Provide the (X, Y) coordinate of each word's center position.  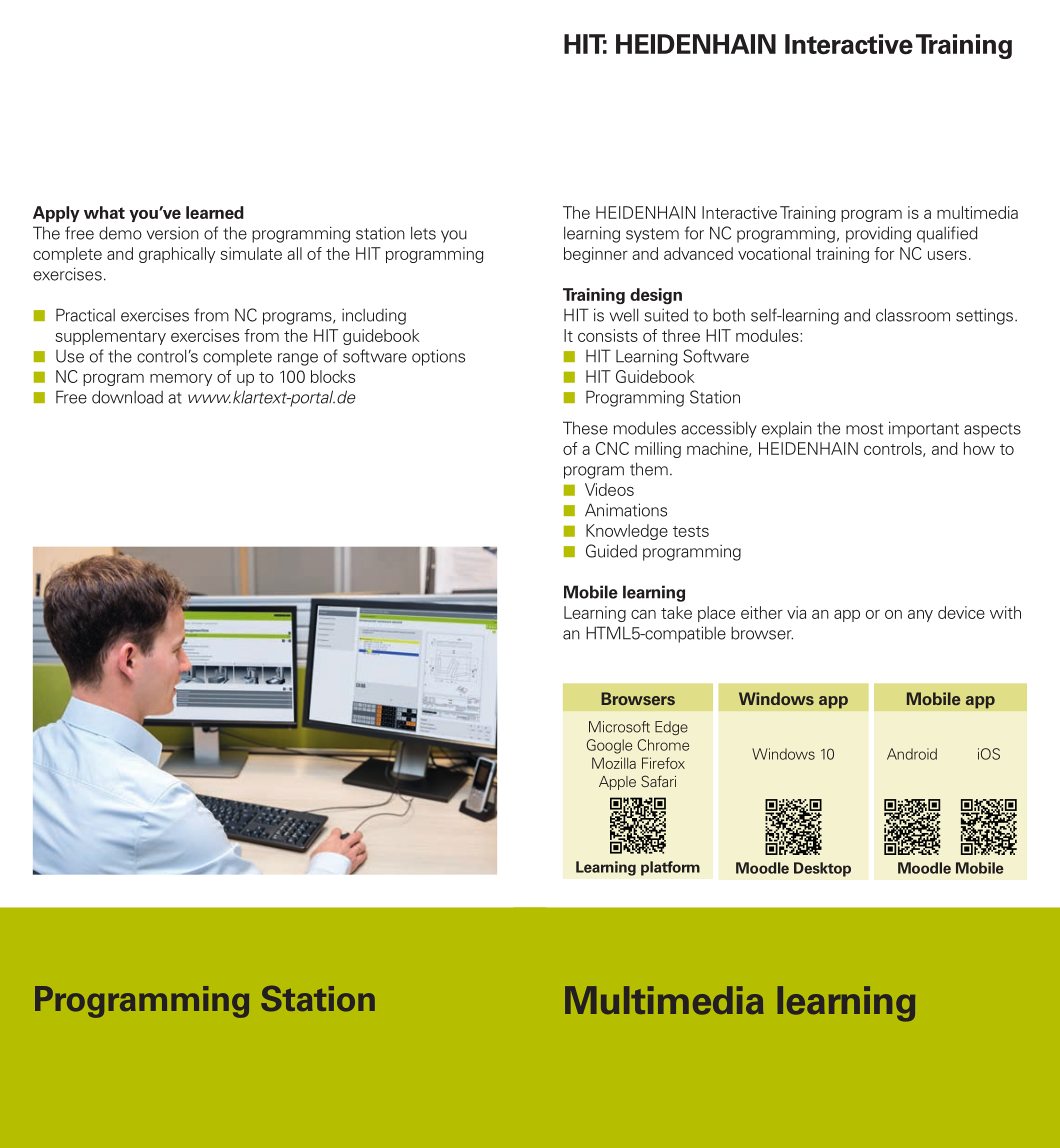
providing (878, 234)
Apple (617, 783)
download (127, 397)
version (173, 233)
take (676, 612)
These (585, 428)
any (920, 616)
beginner (596, 255)
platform (670, 868)
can (643, 614)
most (864, 429)
